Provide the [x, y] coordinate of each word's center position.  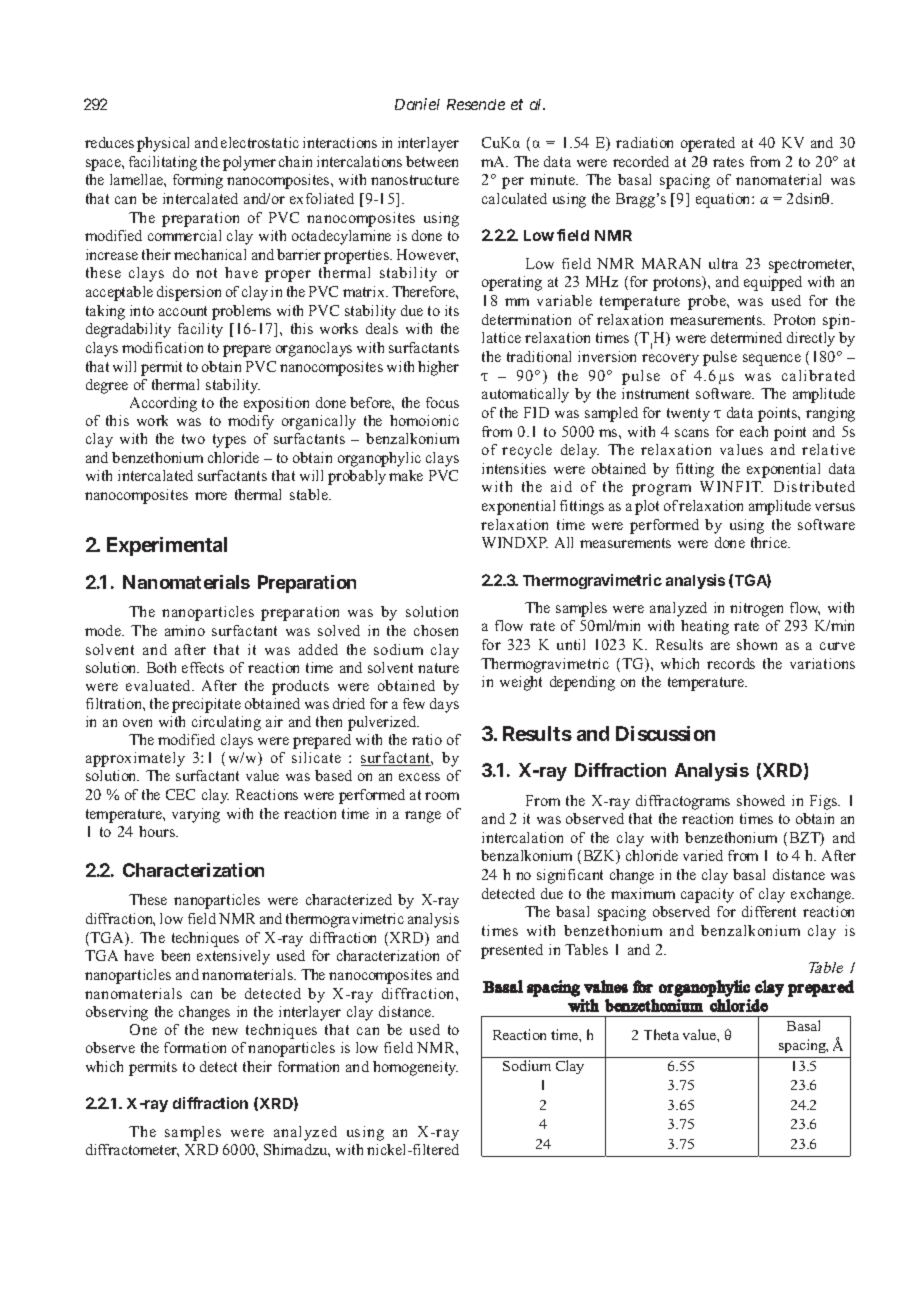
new [225, 1031]
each [754, 431]
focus [442, 402]
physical [163, 144]
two [193, 439]
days [444, 705]
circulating [226, 723]
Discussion [665, 733]
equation [724, 200]
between [432, 161]
